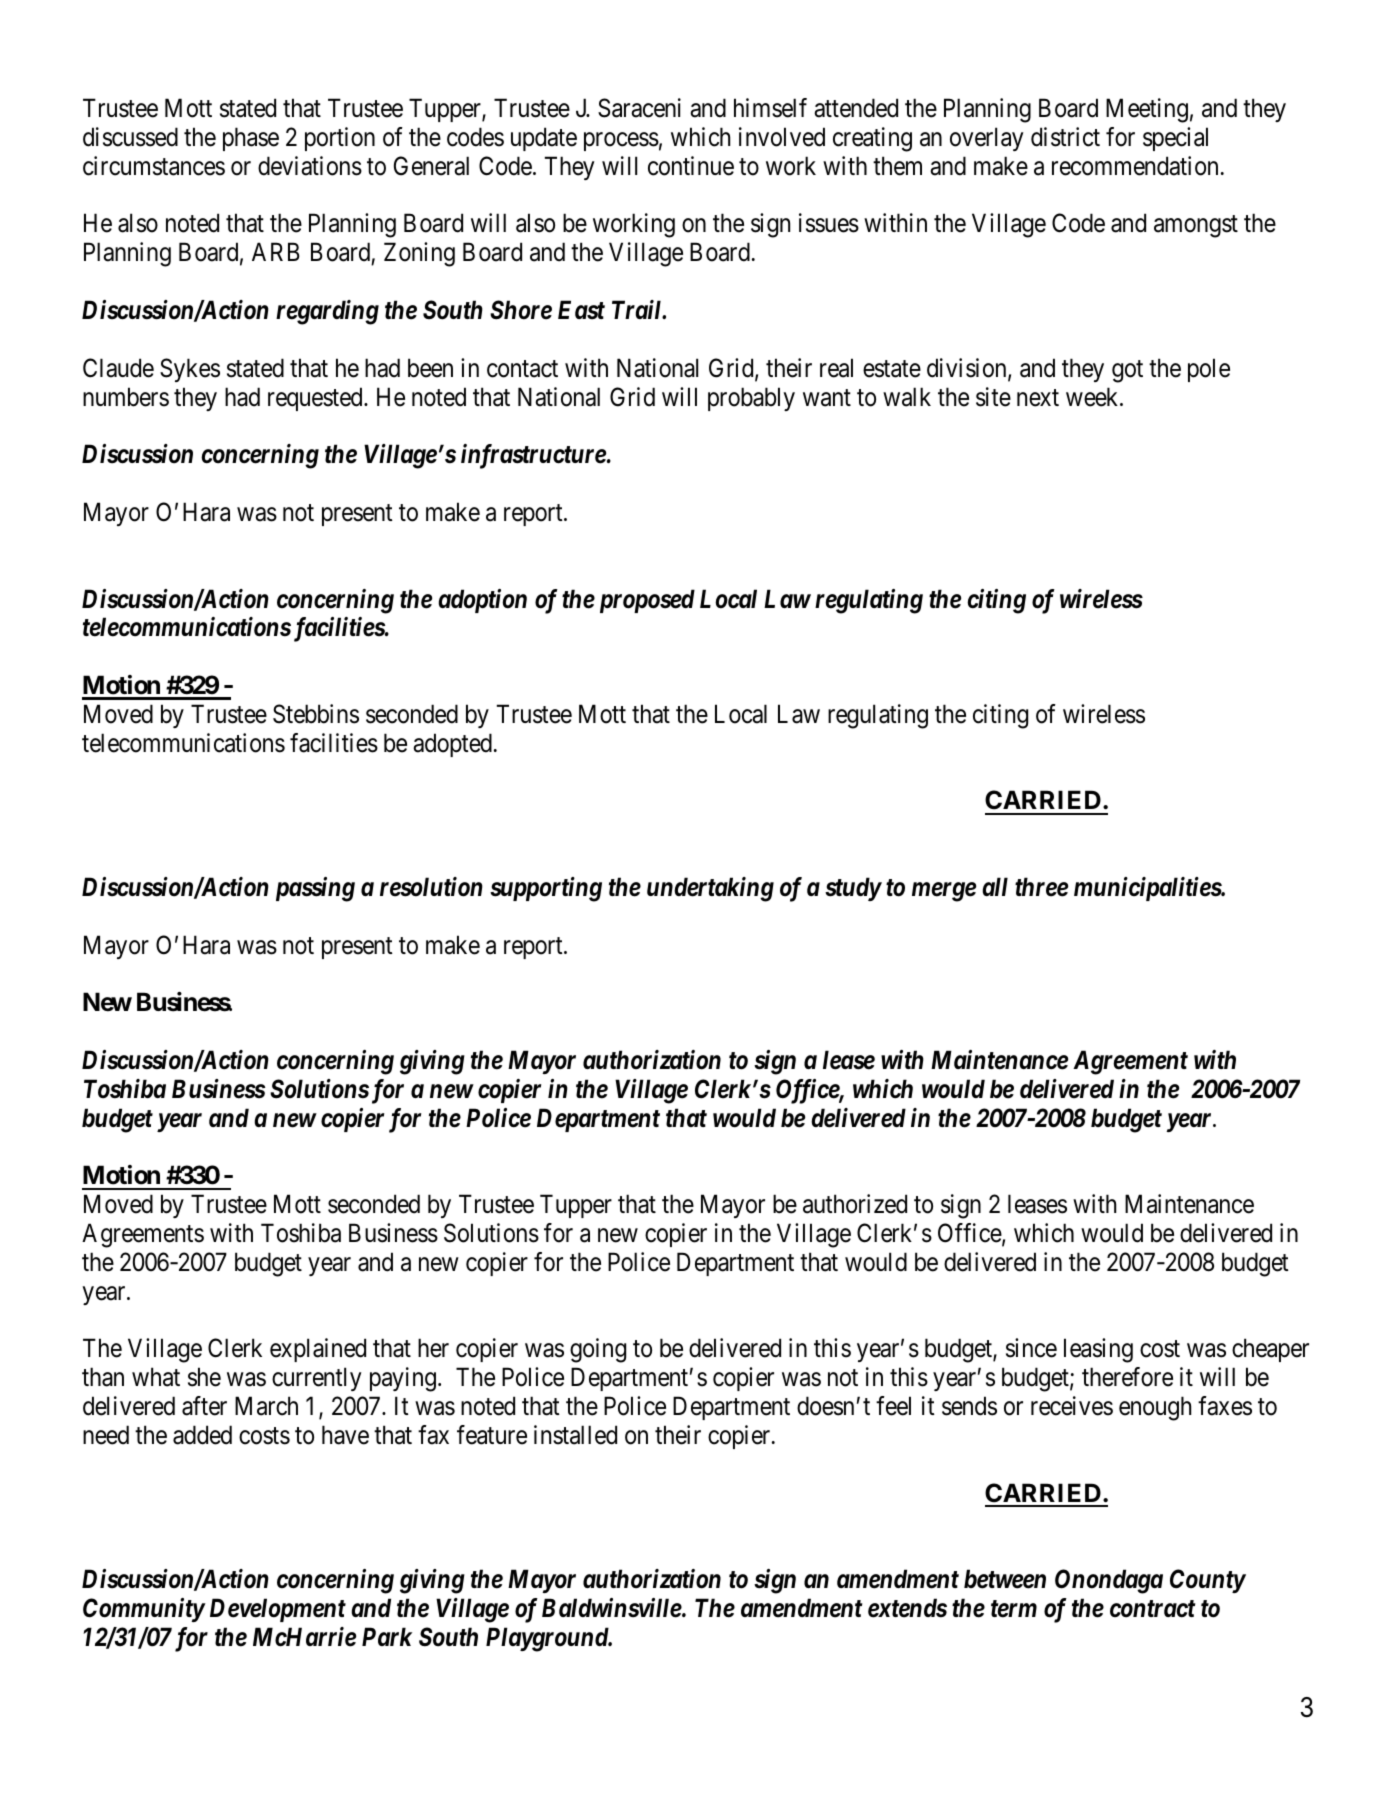  Describe the element at coordinates (710, 889) in the page. I see `undertaking` at that location.
